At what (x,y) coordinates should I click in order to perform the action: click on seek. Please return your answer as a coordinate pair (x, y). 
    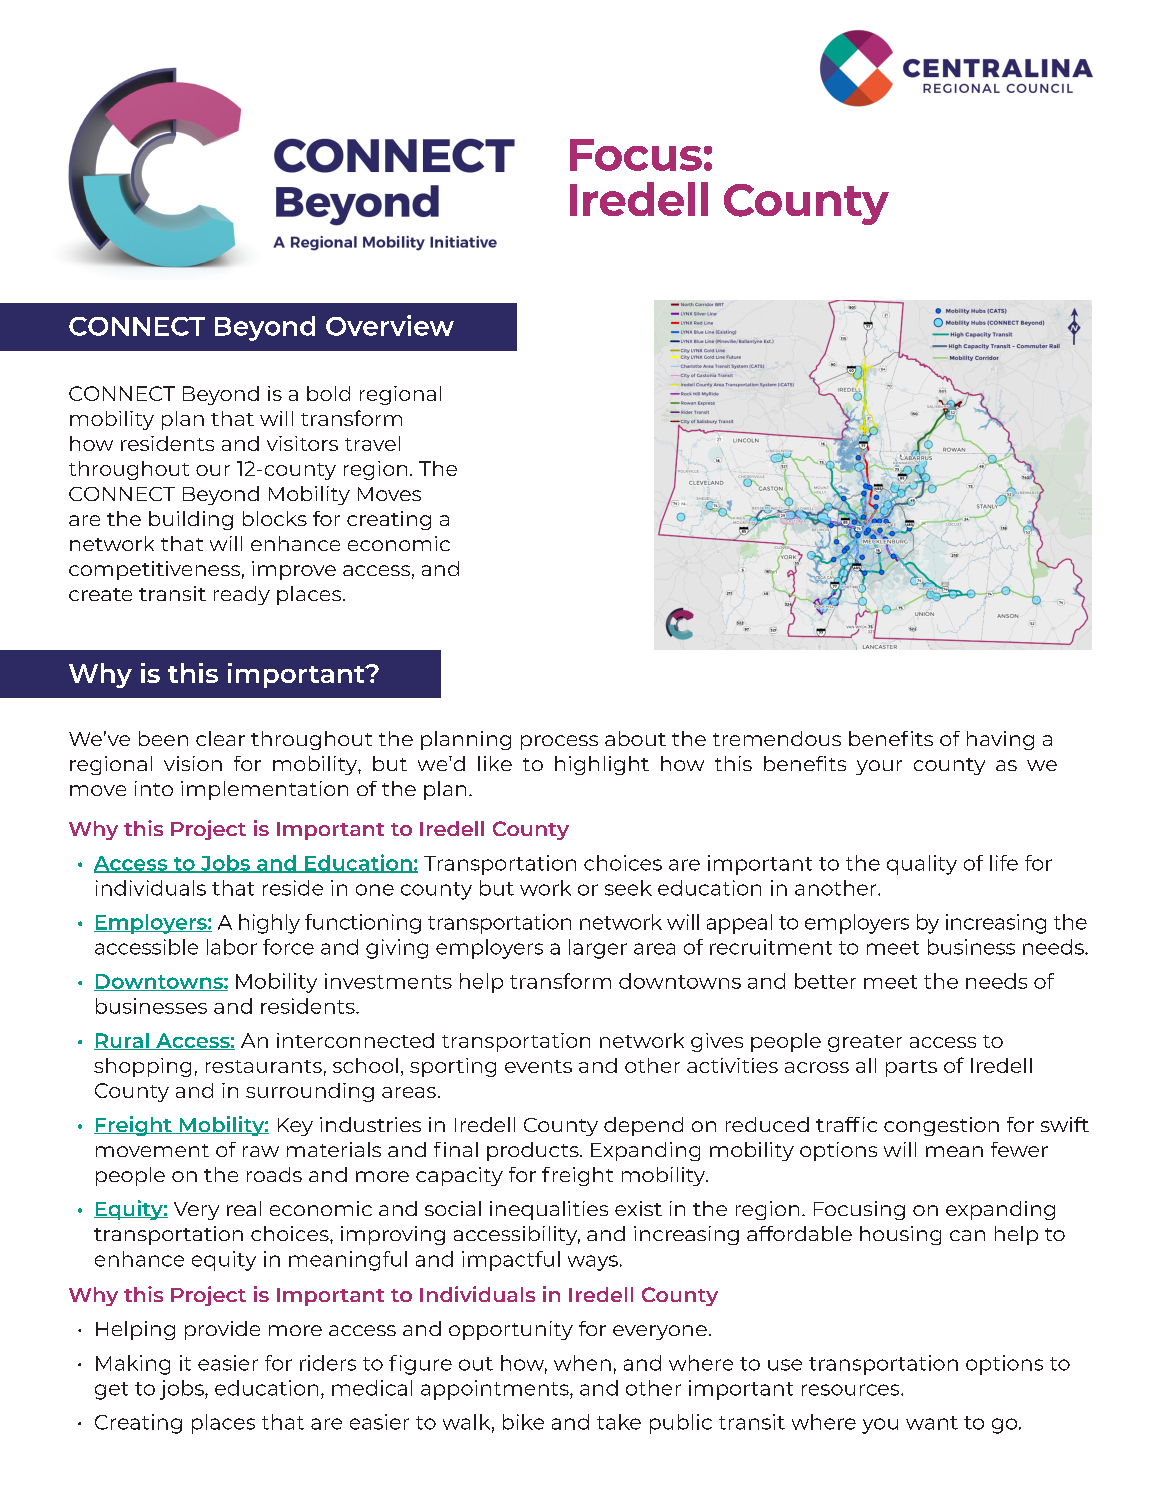
    Looking at the image, I should click on (628, 888).
